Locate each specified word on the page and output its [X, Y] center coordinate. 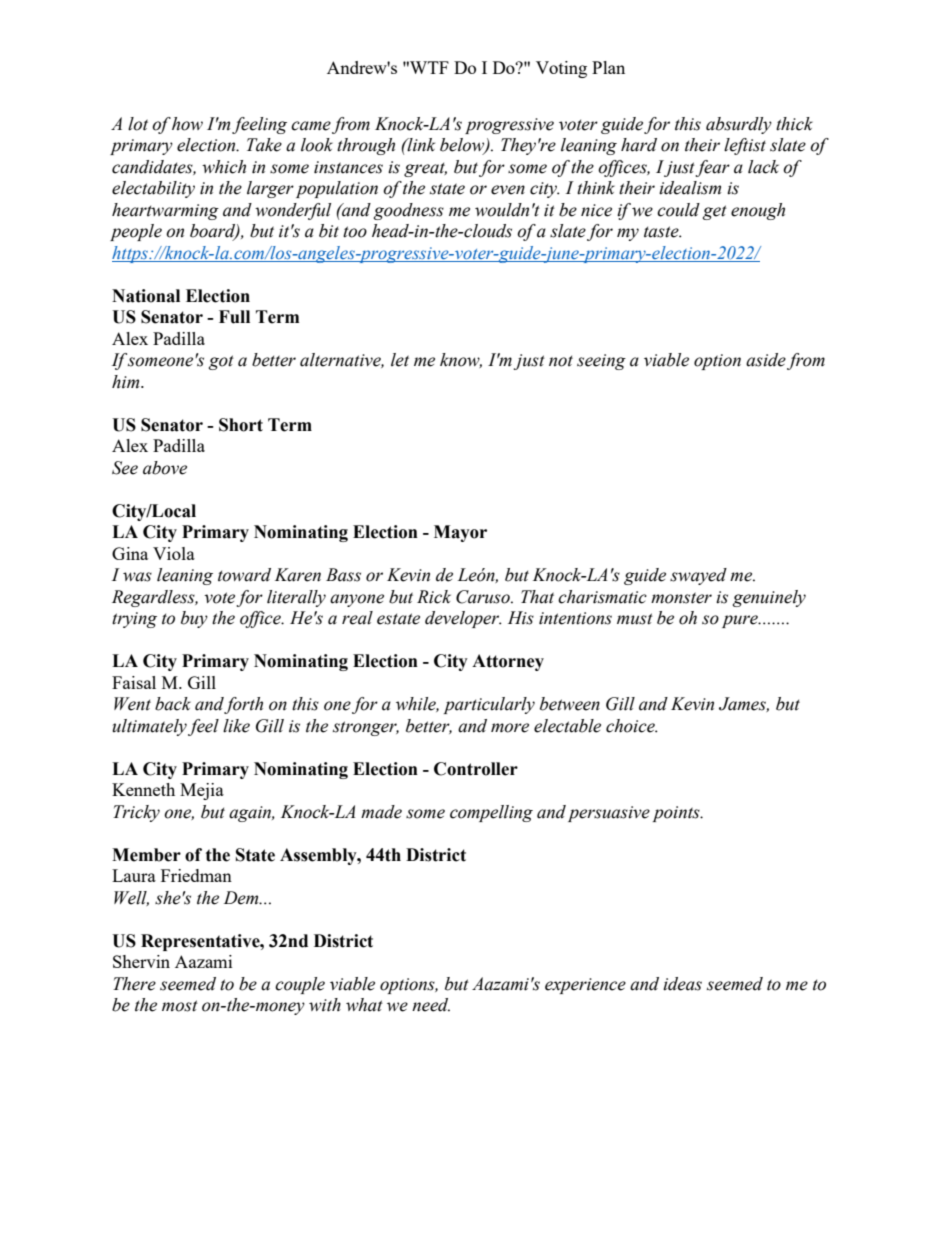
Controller [476, 769]
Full [234, 317]
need [431, 1005]
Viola [174, 553]
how [187, 124]
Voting [561, 69]
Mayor [460, 533]
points [677, 814]
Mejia [202, 791]
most [180, 1006]
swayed [698, 576]
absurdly [739, 125]
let [400, 360]
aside [766, 360]
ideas [682, 984]
